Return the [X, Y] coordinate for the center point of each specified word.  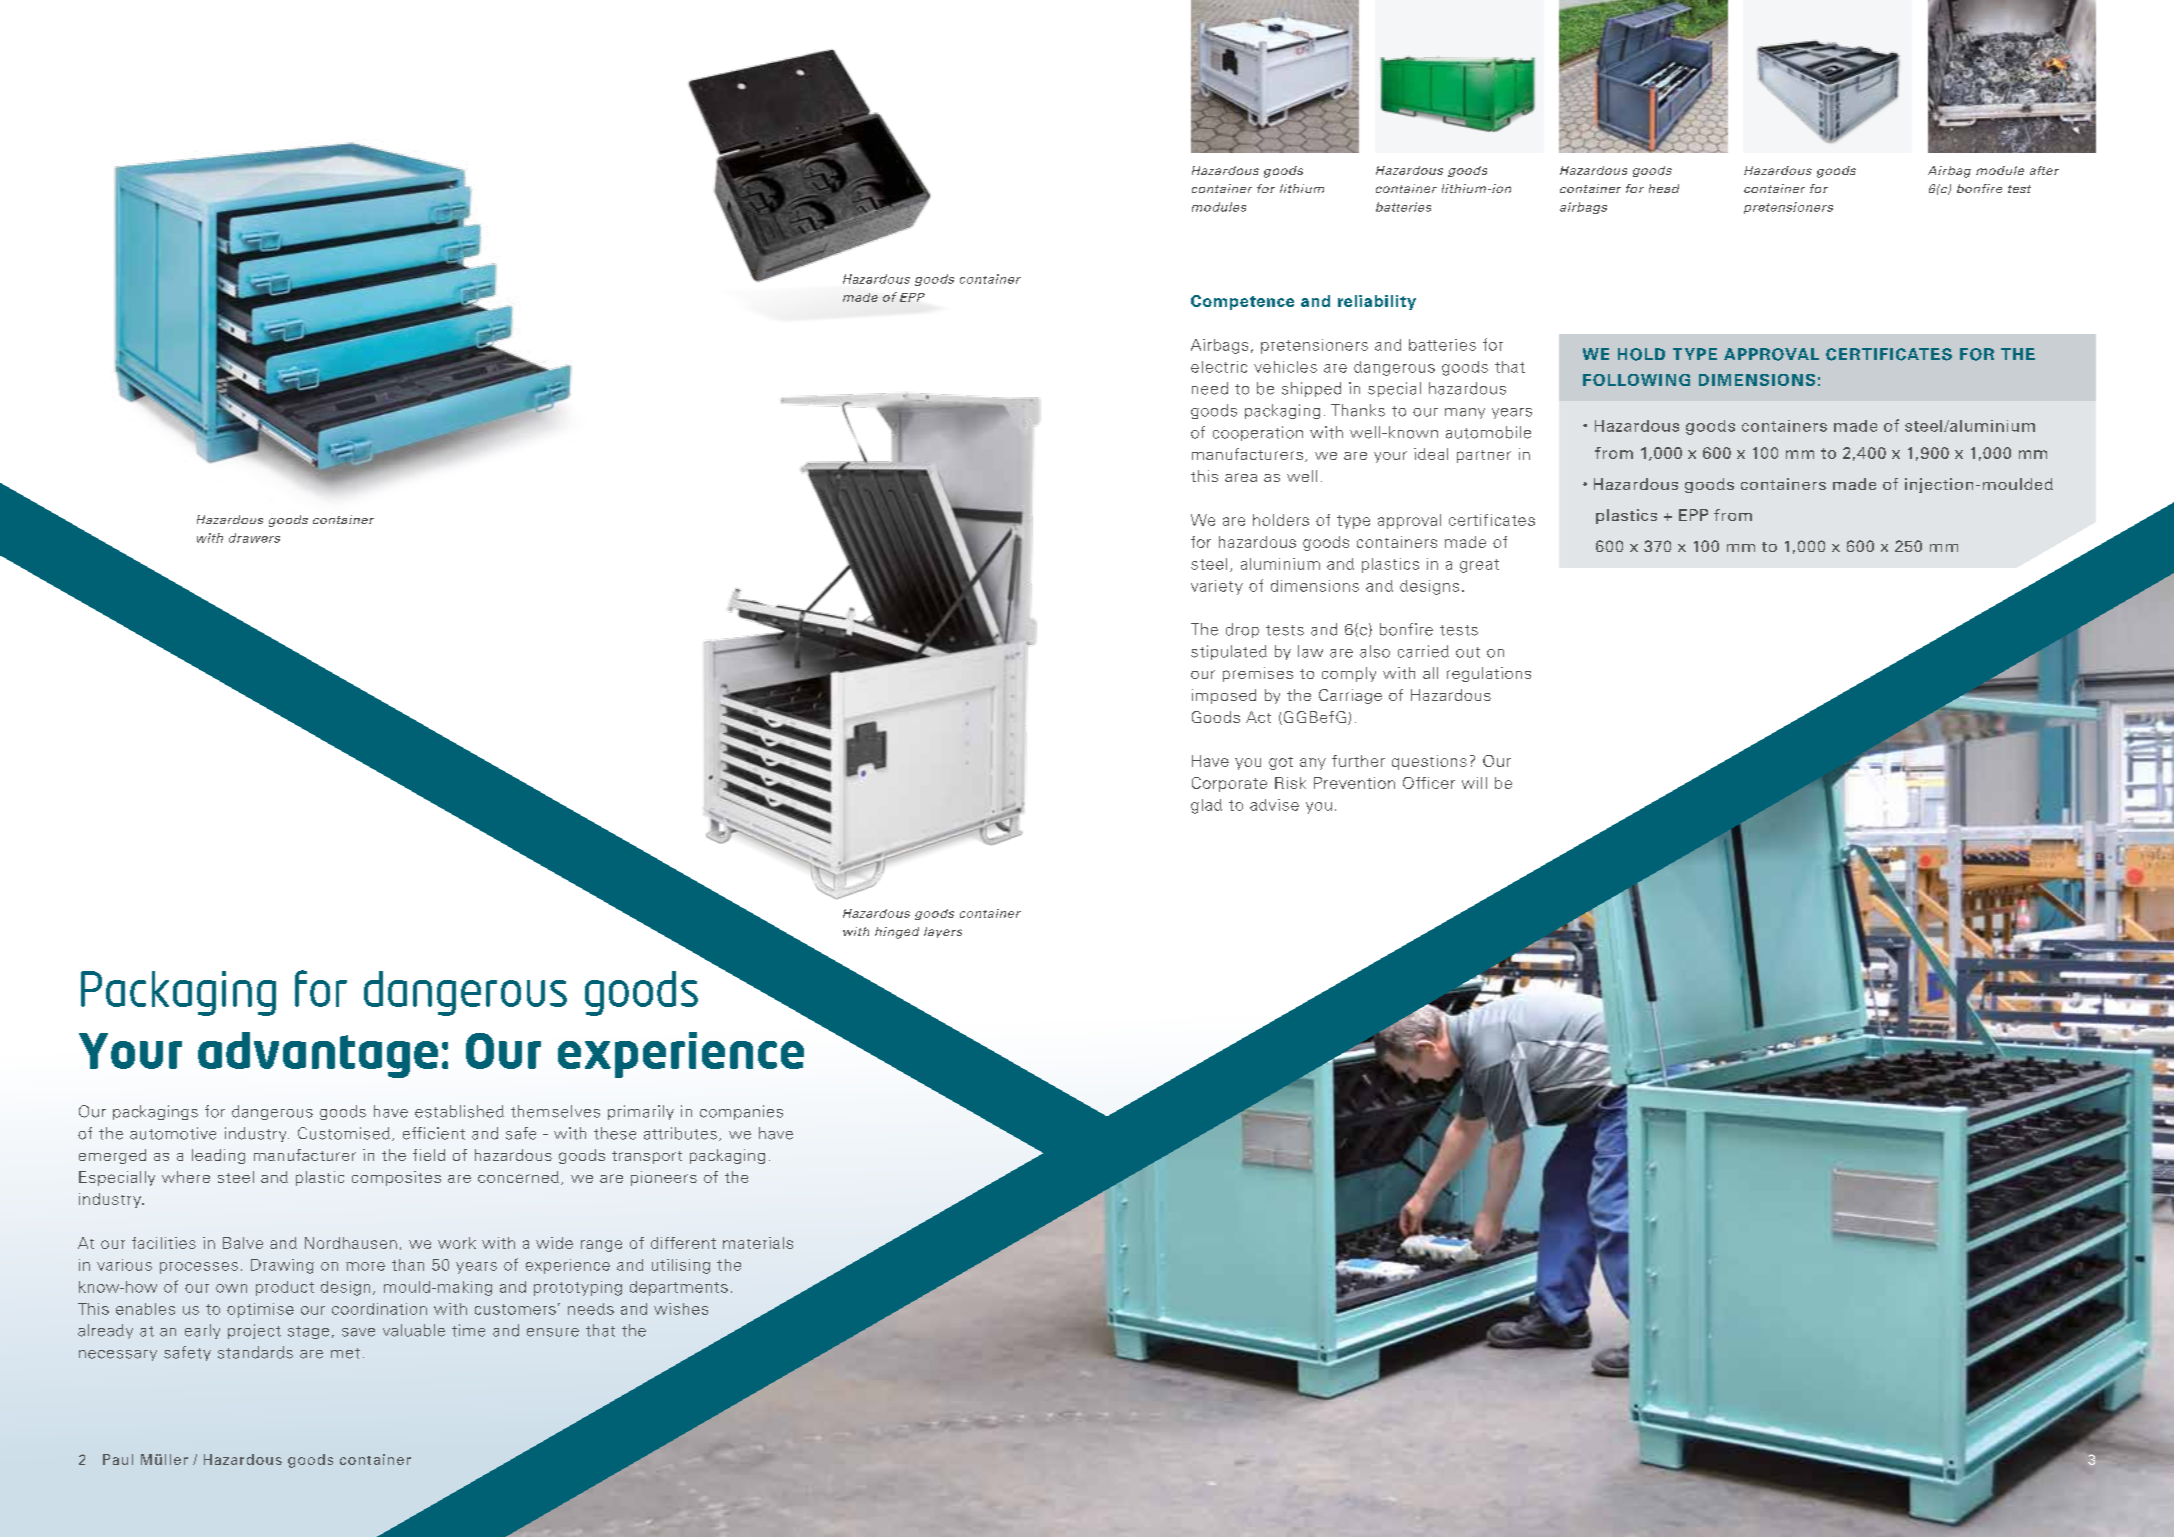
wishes [681, 1309]
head [1664, 188]
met [345, 1353]
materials [758, 1243]
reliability [1377, 302]
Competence [1242, 302]
